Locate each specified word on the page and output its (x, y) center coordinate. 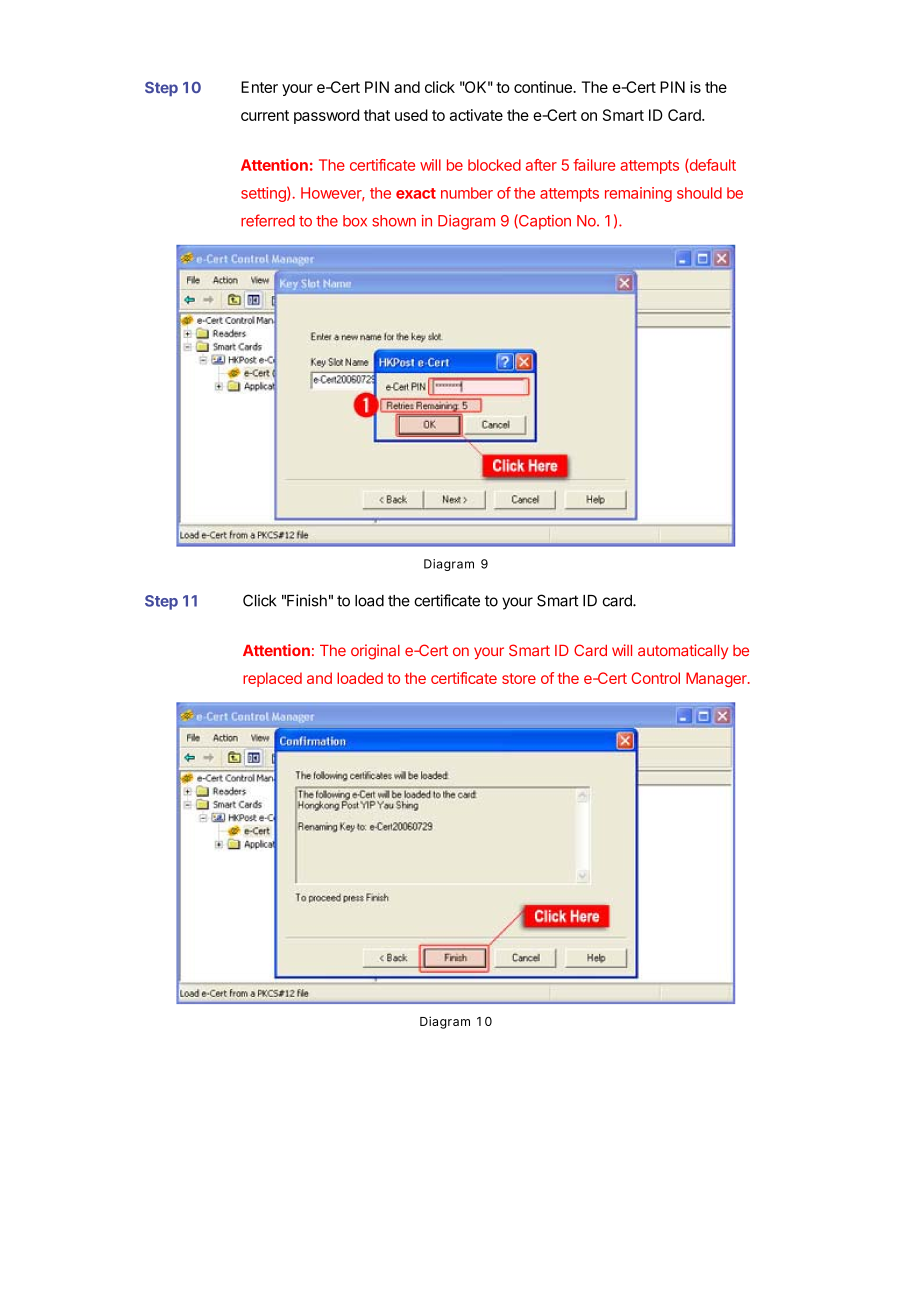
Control (655, 678)
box (355, 221)
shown (394, 221)
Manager (717, 679)
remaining (638, 194)
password (326, 116)
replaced (272, 679)
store (519, 678)
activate (476, 115)
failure (594, 165)
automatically (683, 651)
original (375, 652)
